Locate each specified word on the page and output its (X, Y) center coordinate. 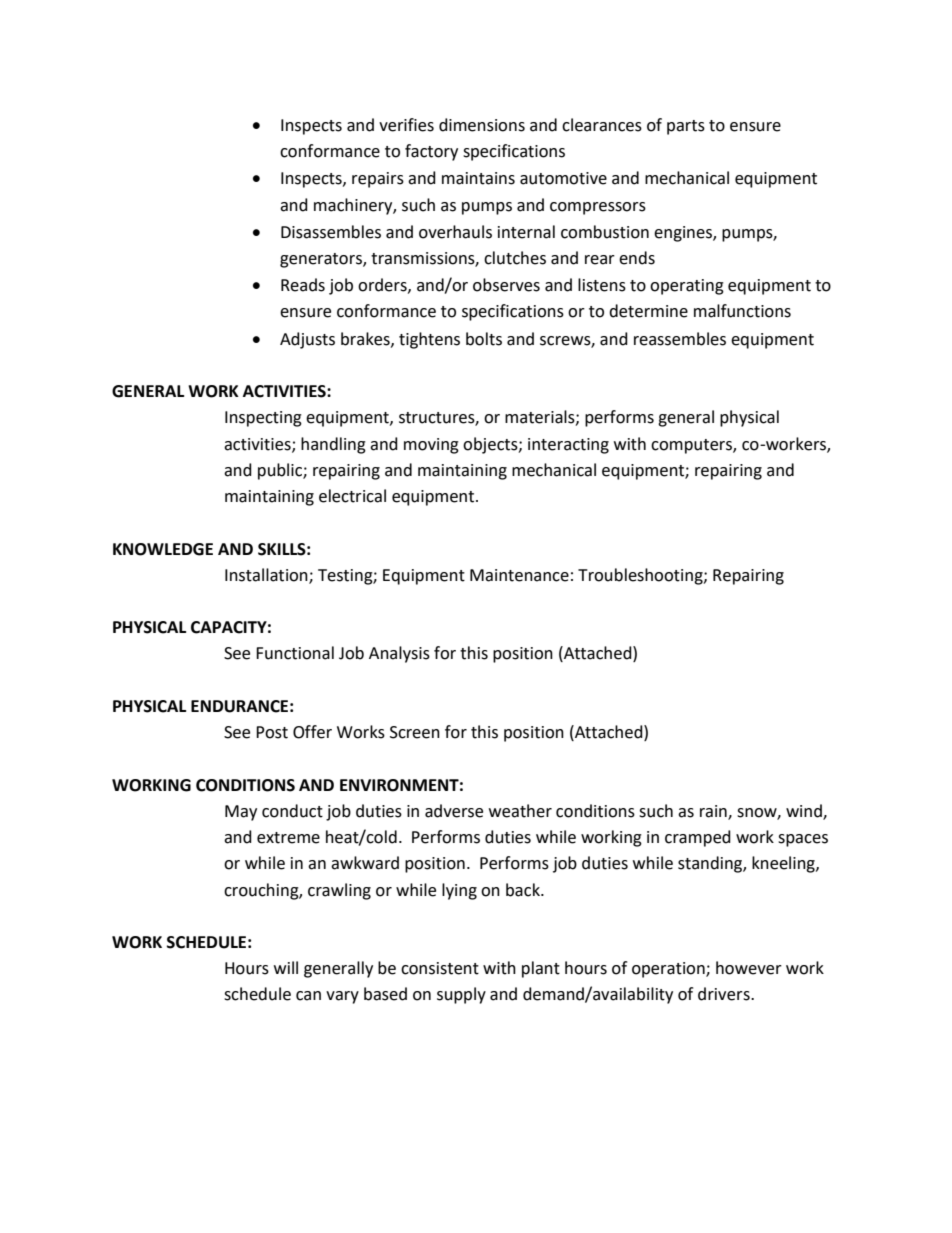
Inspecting (263, 419)
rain (714, 812)
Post (272, 732)
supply (461, 995)
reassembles (680, 339)
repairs (378, 180)
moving (431, 446)
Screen (415, 732)
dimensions (482, 125)
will (286, 967)
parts (686, 127)
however (749, 968)
